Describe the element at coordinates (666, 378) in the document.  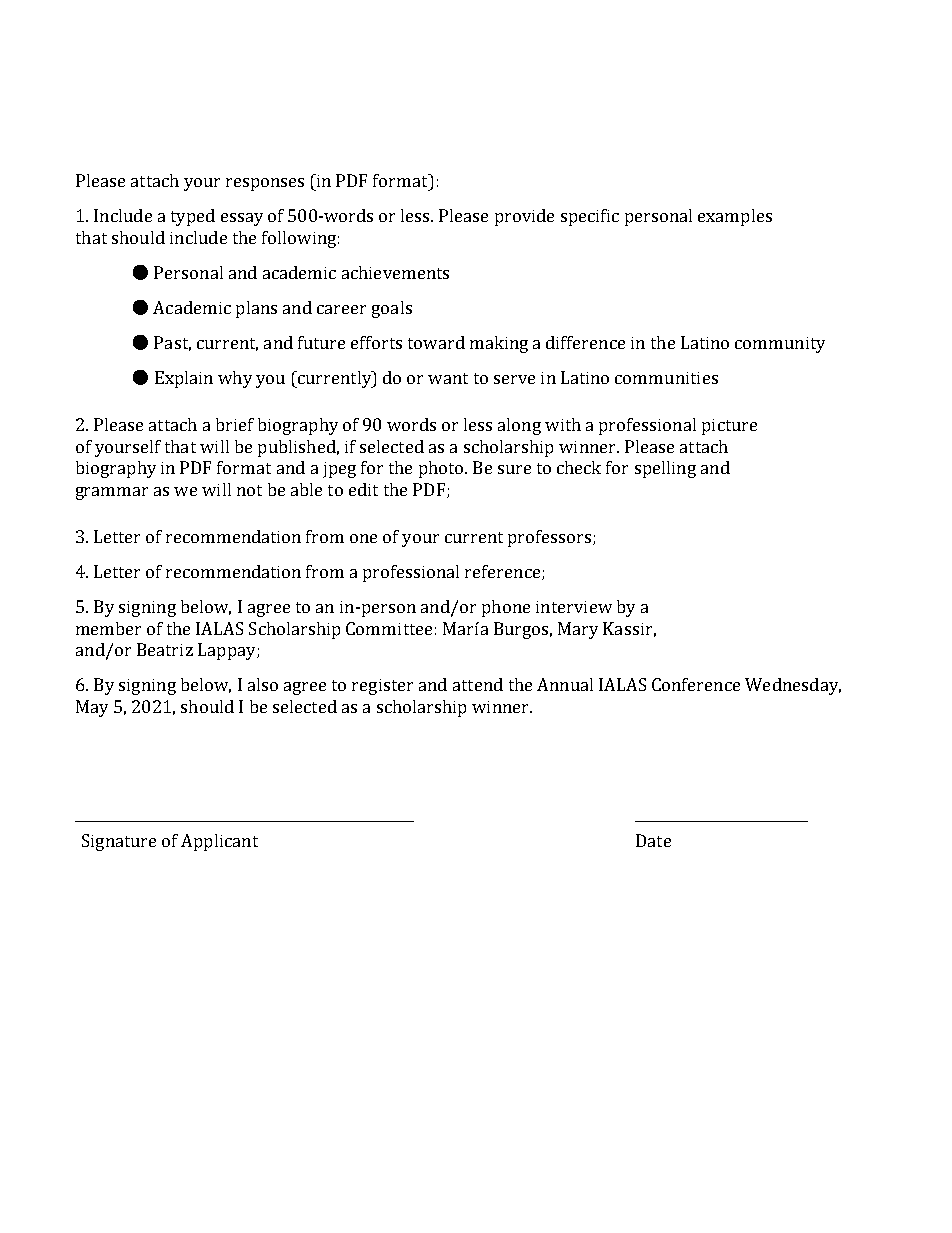
I see `communities` at that location.
